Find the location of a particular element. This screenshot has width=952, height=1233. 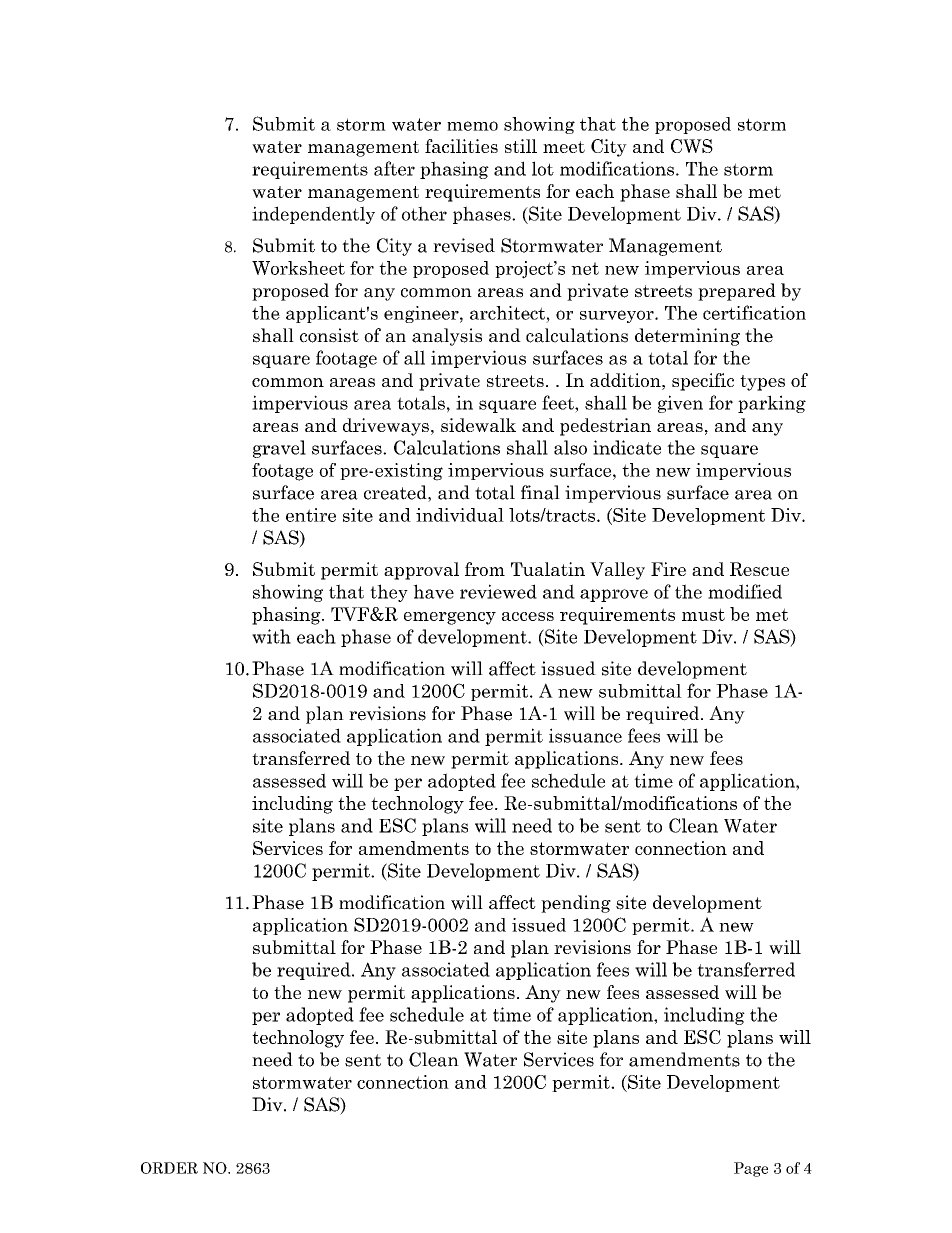

Page is located at coordinates (751, 1169).
